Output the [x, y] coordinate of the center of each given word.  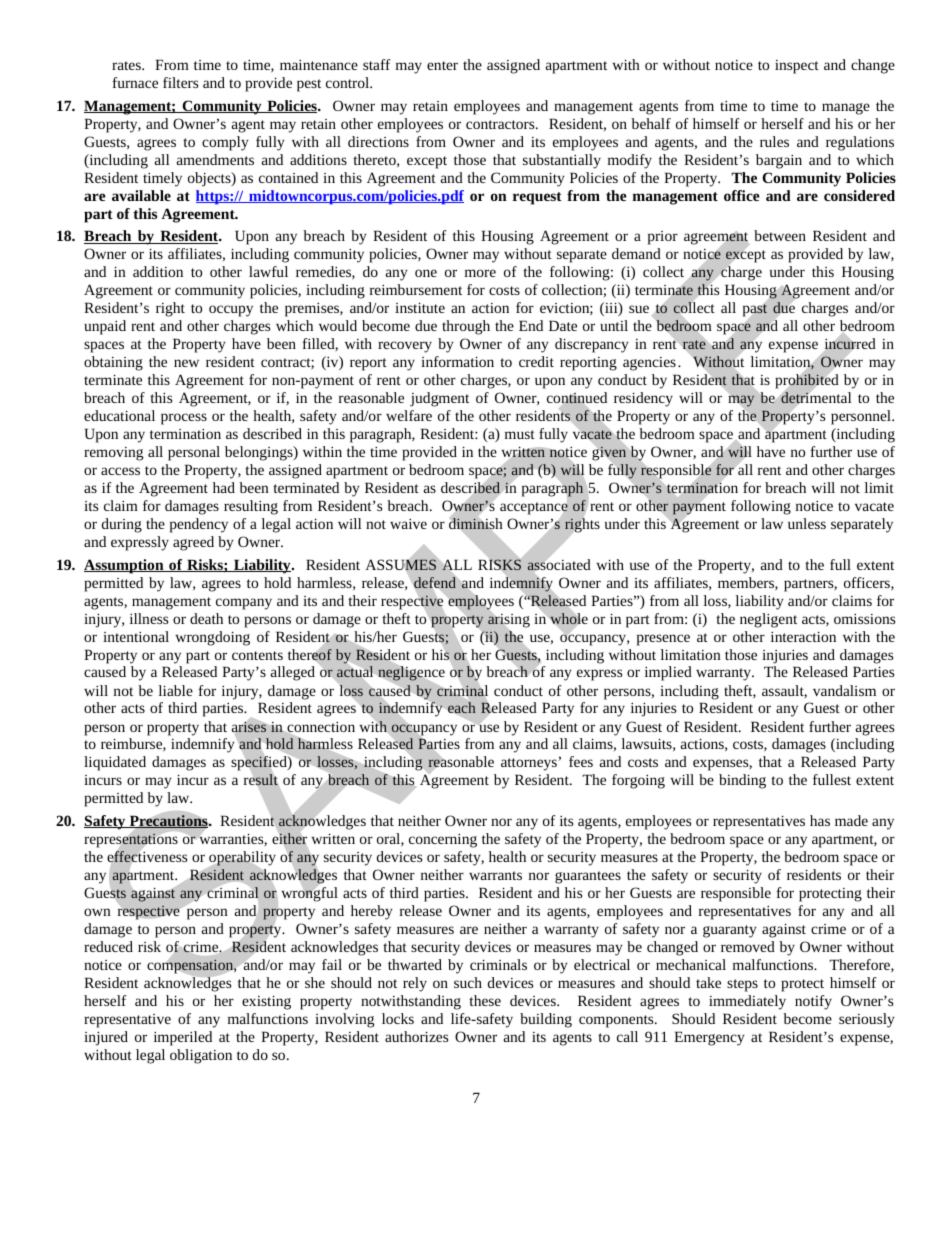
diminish [475, 523]
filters [180, 82]
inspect [797, 67]
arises [249, 727]
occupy [231, 311]
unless [807, 523]
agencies [649, 364]
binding [742, 781]
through [466, 327]
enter [442, 65]
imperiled [183, 1038]
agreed [193, 543]
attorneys [530, 764]
